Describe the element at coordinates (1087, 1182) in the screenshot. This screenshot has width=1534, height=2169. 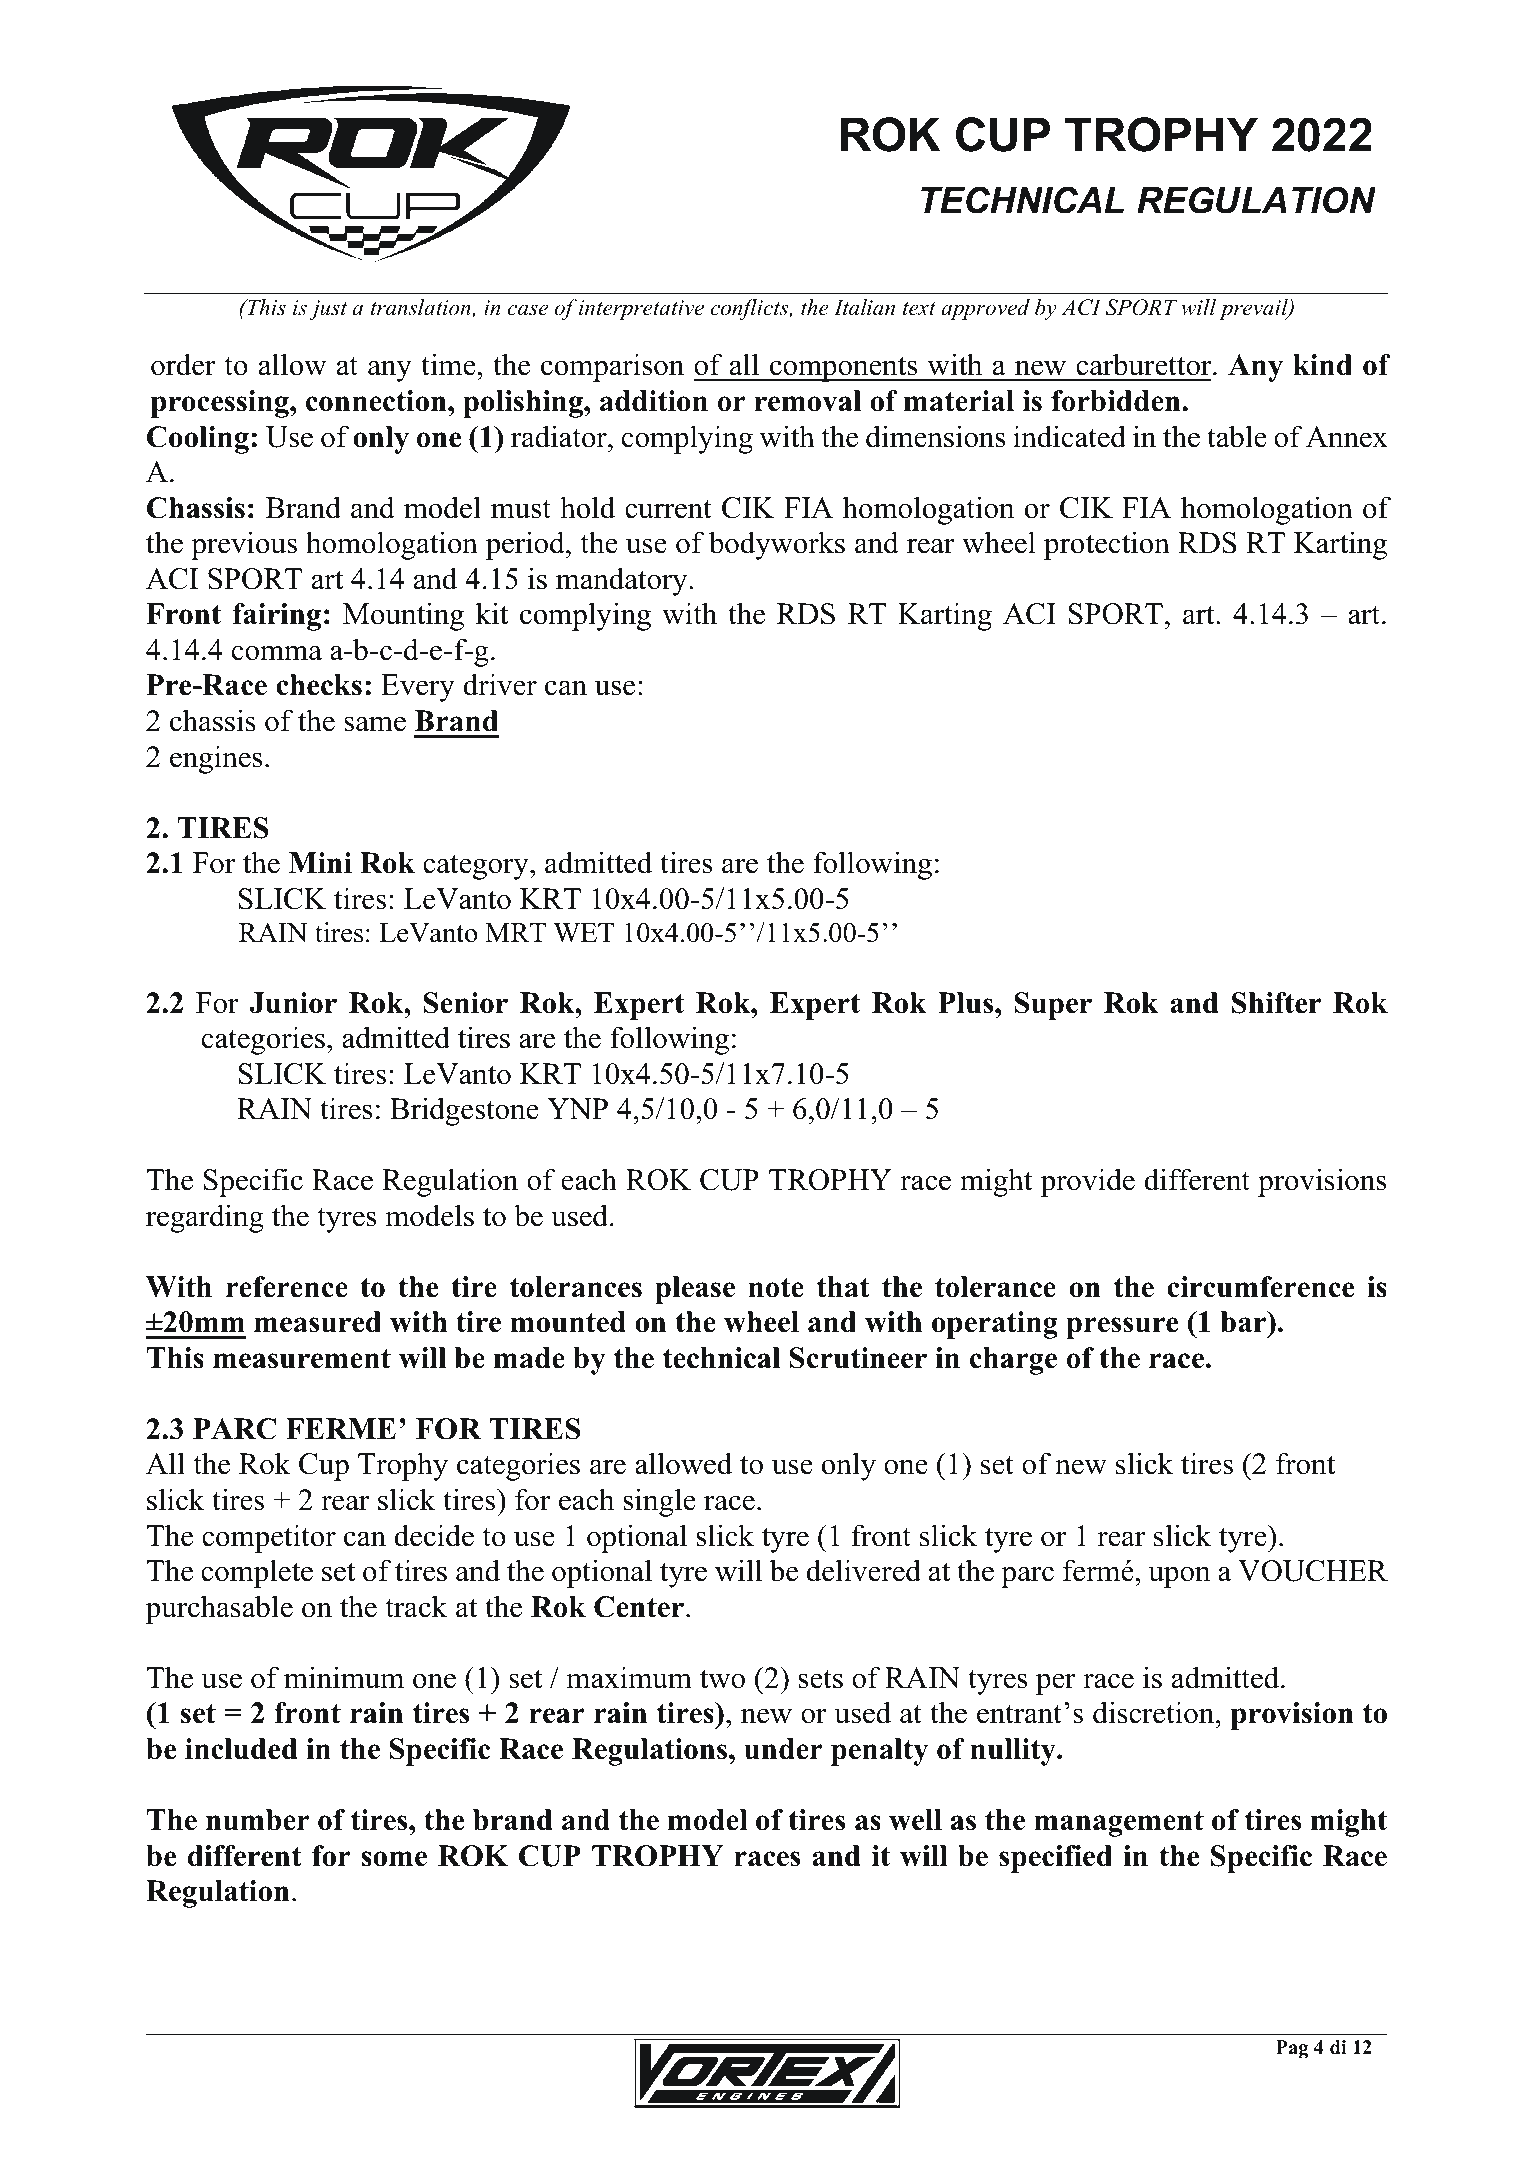
I see `provide` at that location.
